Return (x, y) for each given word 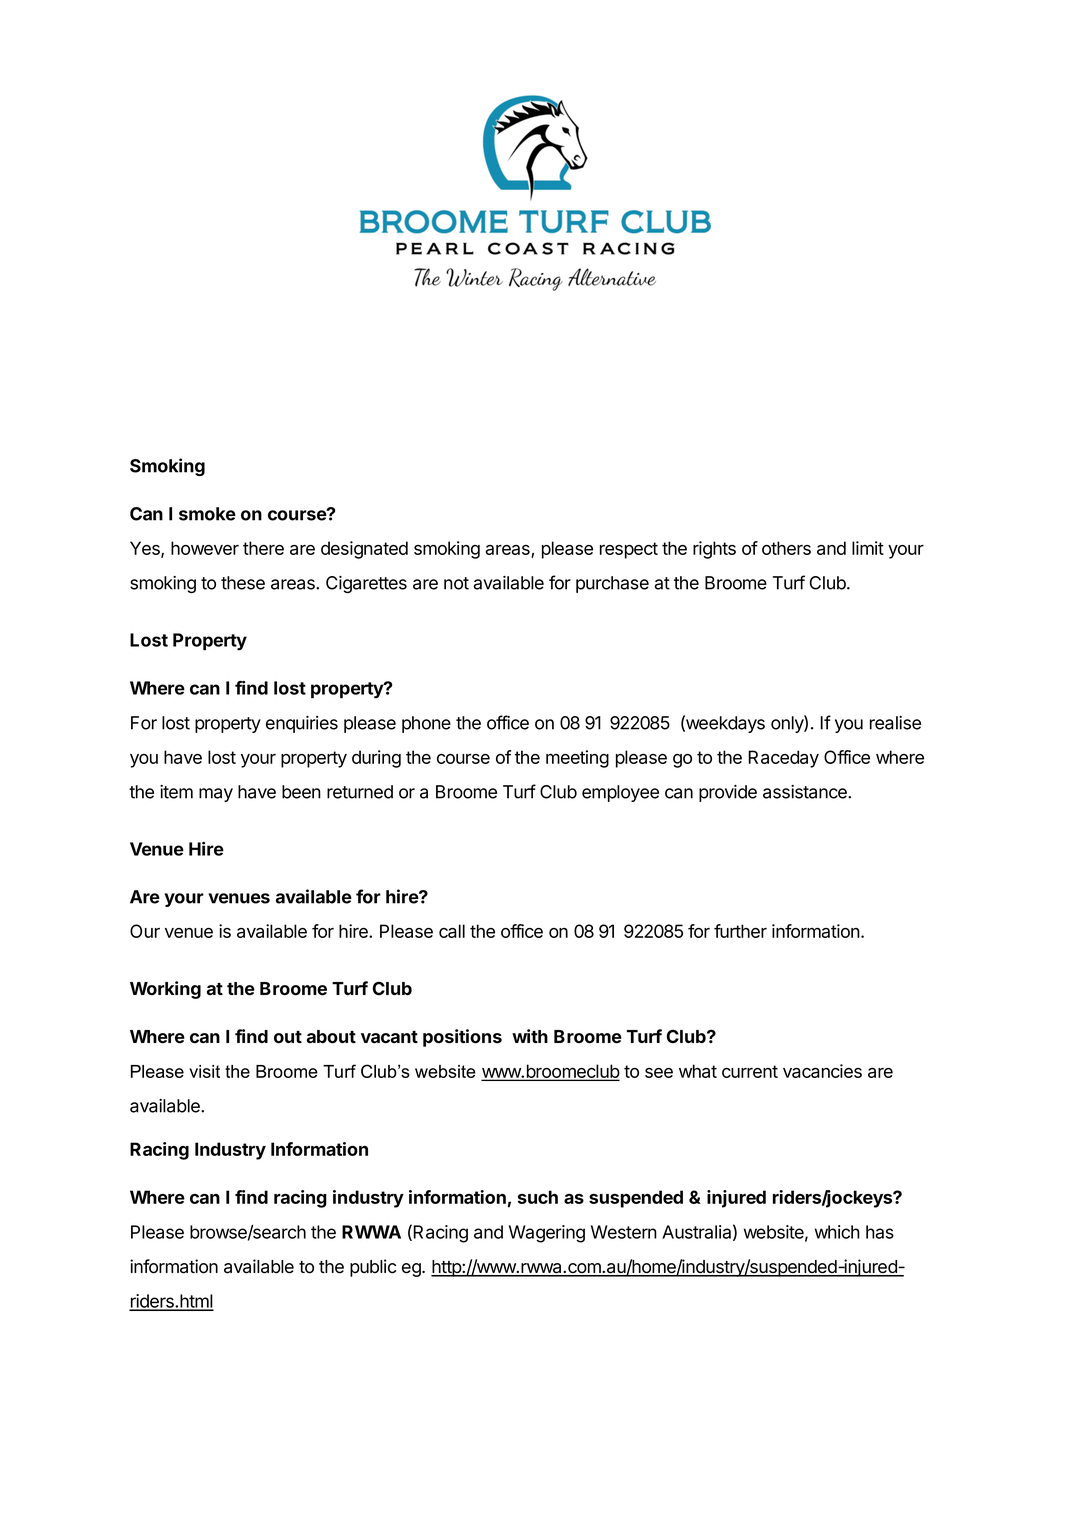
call (452, 931)
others (786, 548)
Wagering (547, 1234)
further (740, 931)
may (216, 795)
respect (629, 550)
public (373, 1268)
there (263, 548)
